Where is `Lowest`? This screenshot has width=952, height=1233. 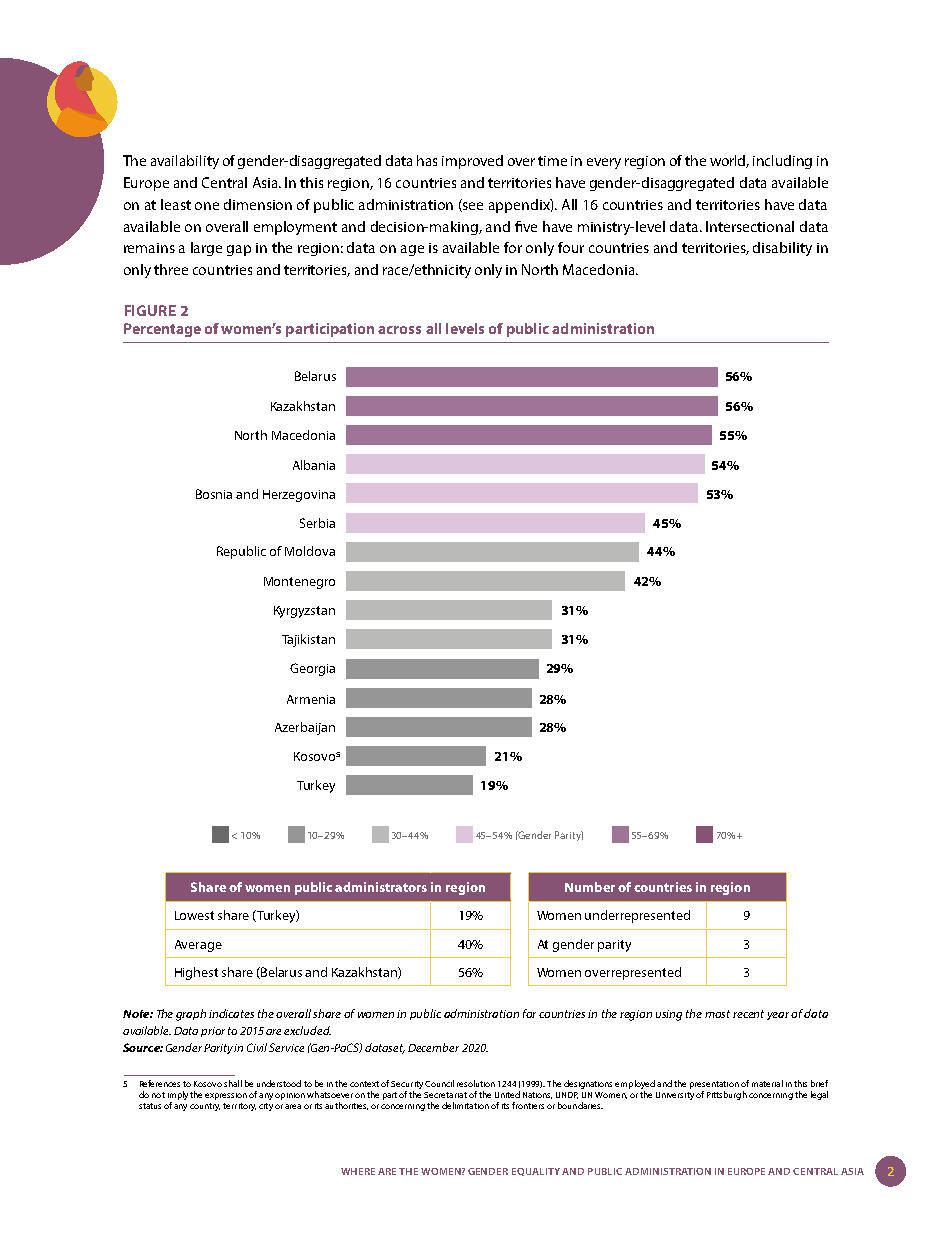 Lowest is located at coordinates (194, 915).
